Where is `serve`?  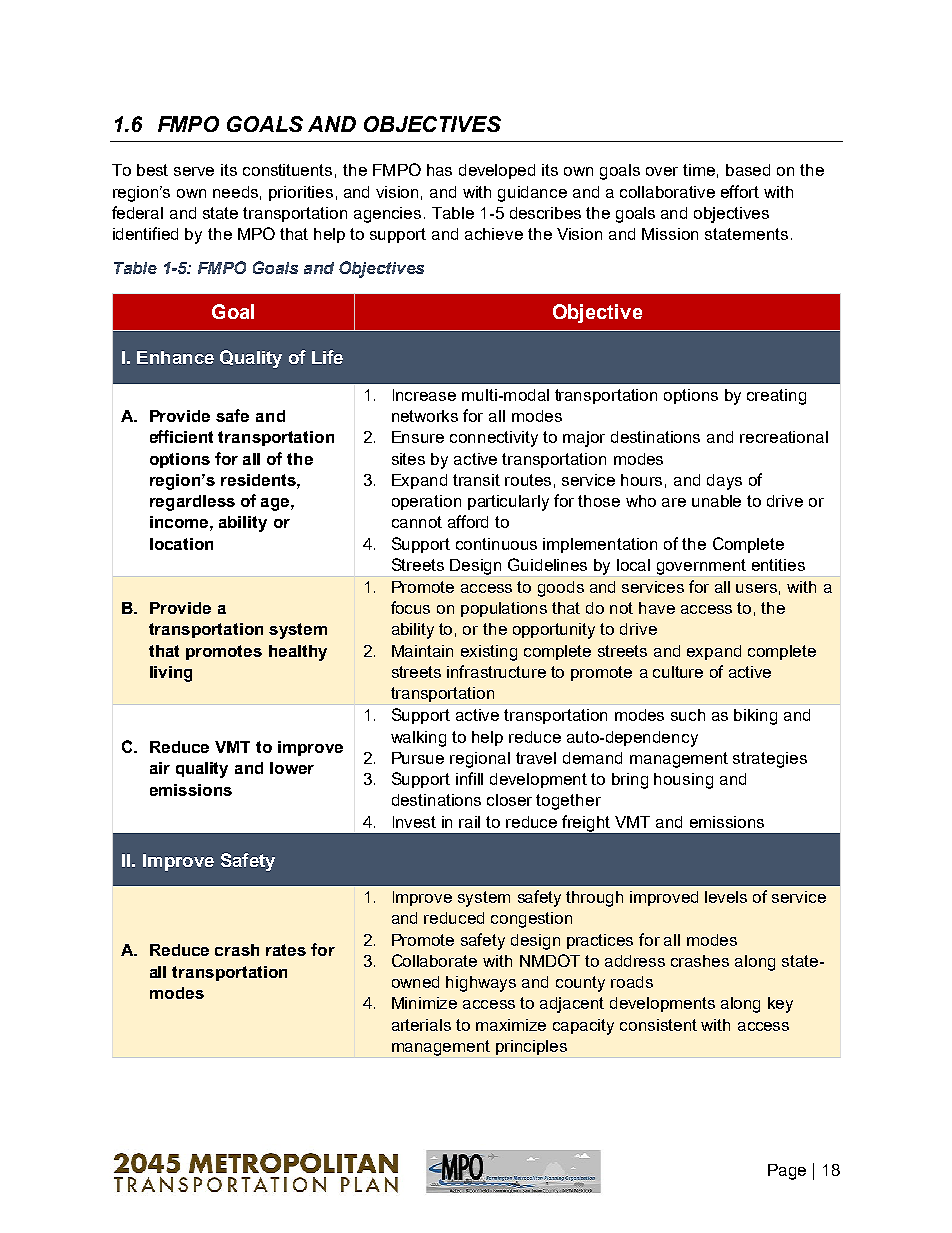
serve is located at coordinates (194, 171).
